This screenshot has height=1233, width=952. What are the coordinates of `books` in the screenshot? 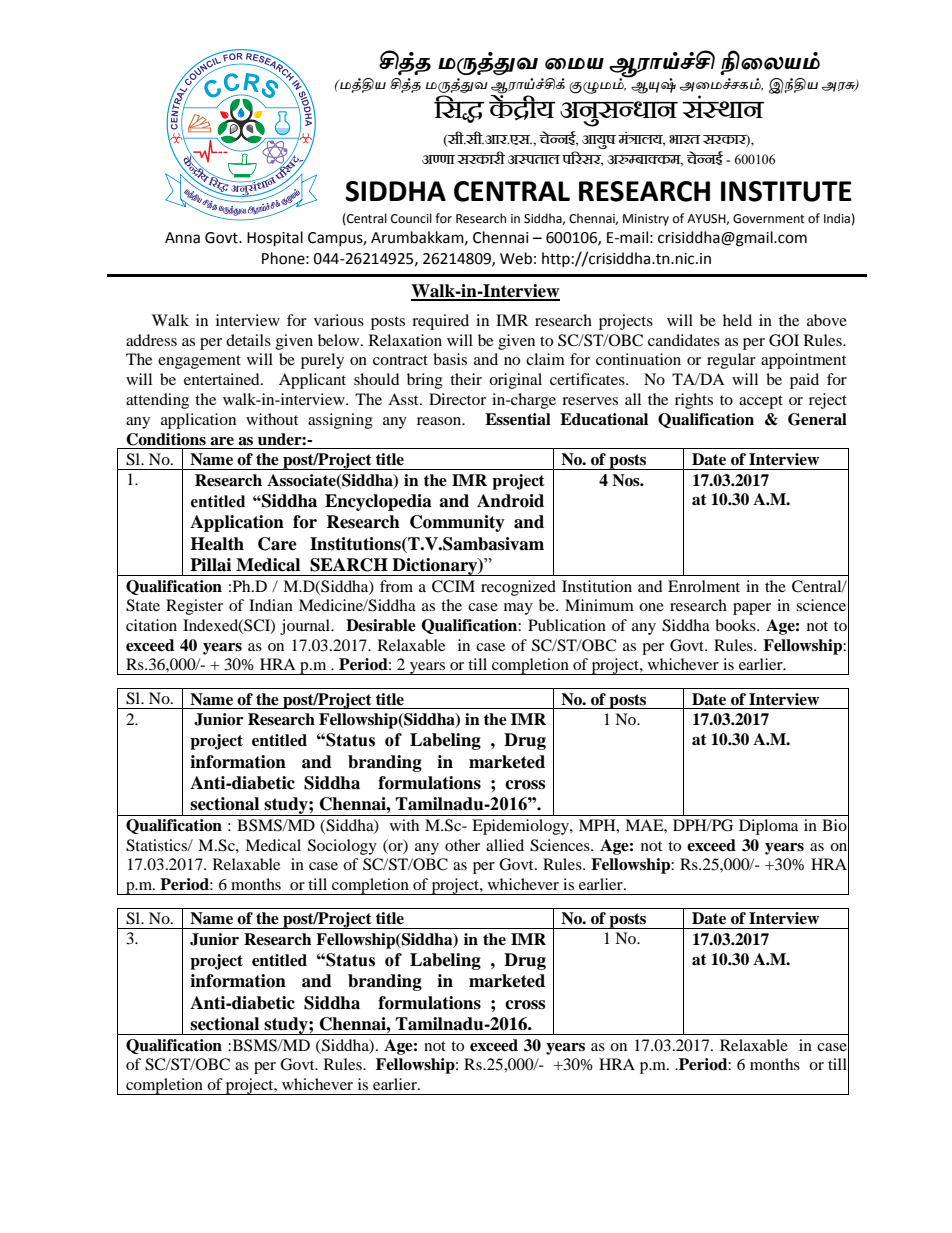 It's located at (736, 625).
